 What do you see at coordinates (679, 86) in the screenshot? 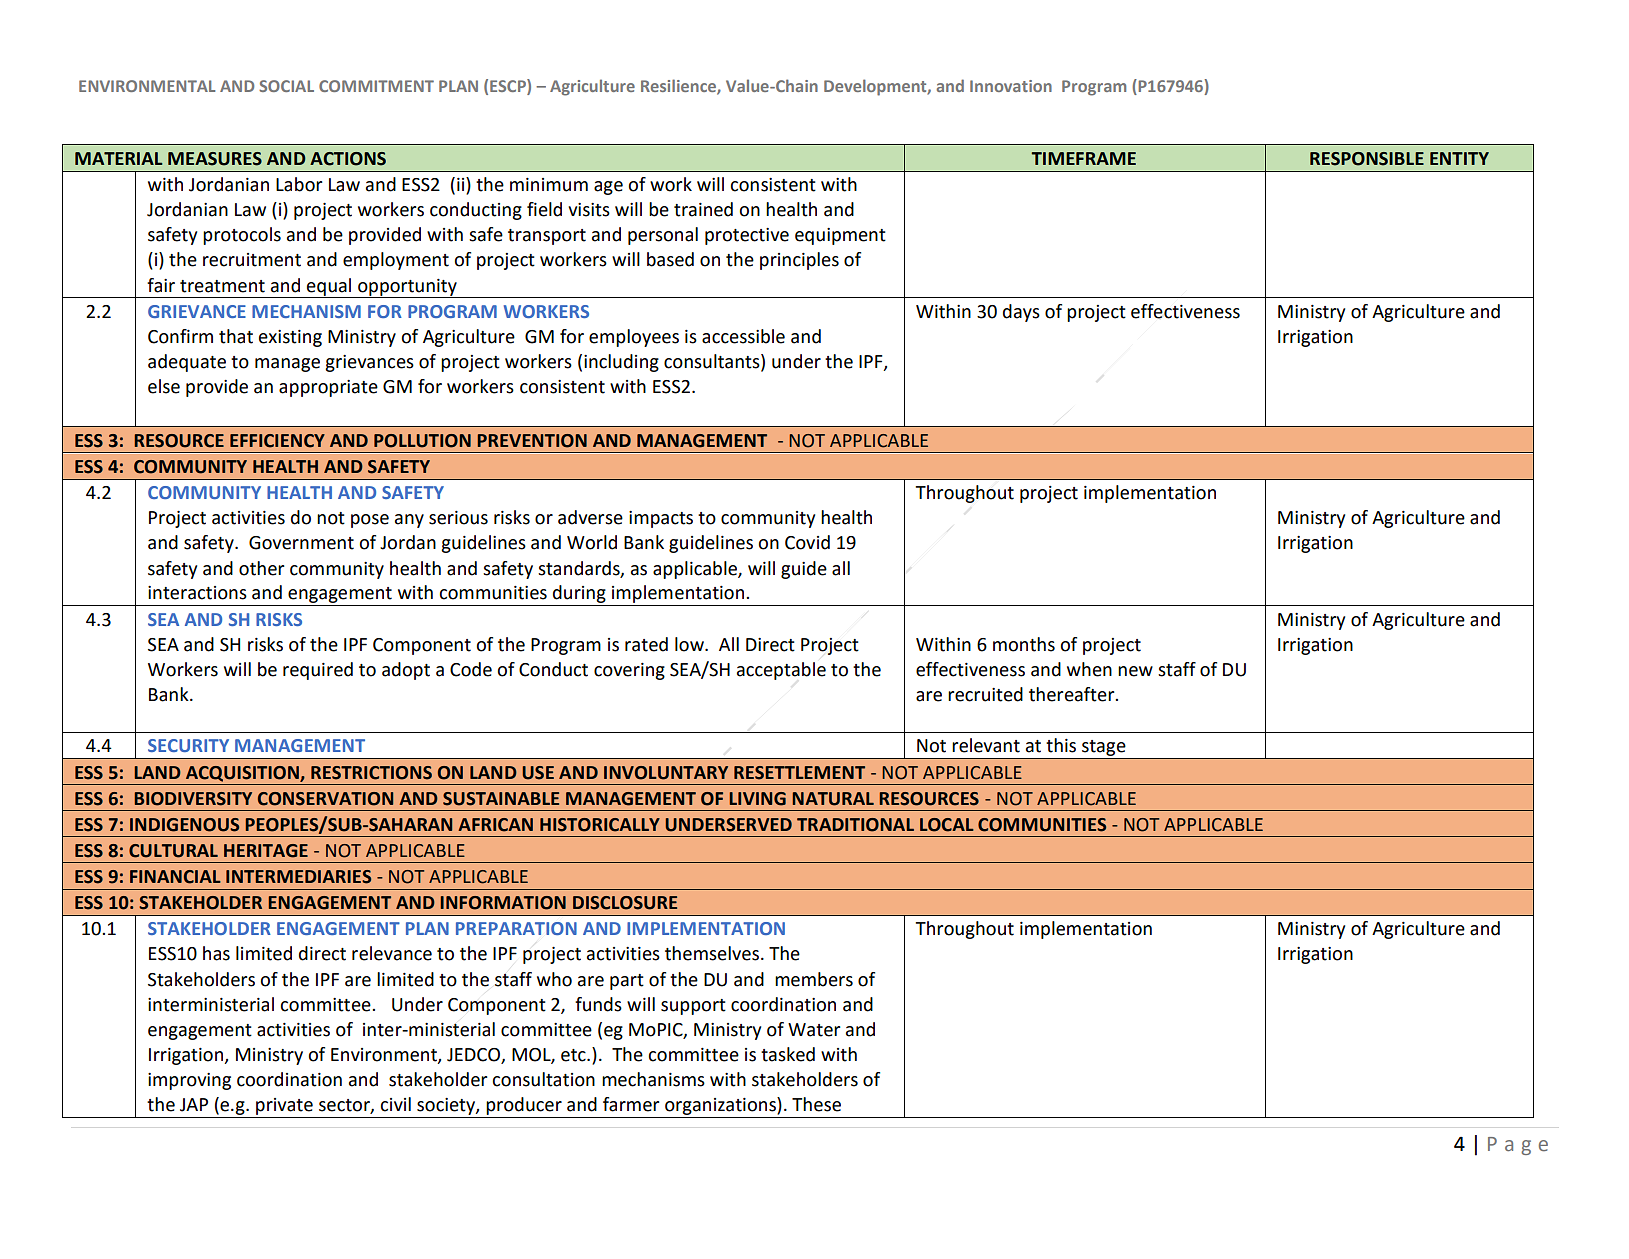
I see `Resilience` at bounding box center [679, 86].
